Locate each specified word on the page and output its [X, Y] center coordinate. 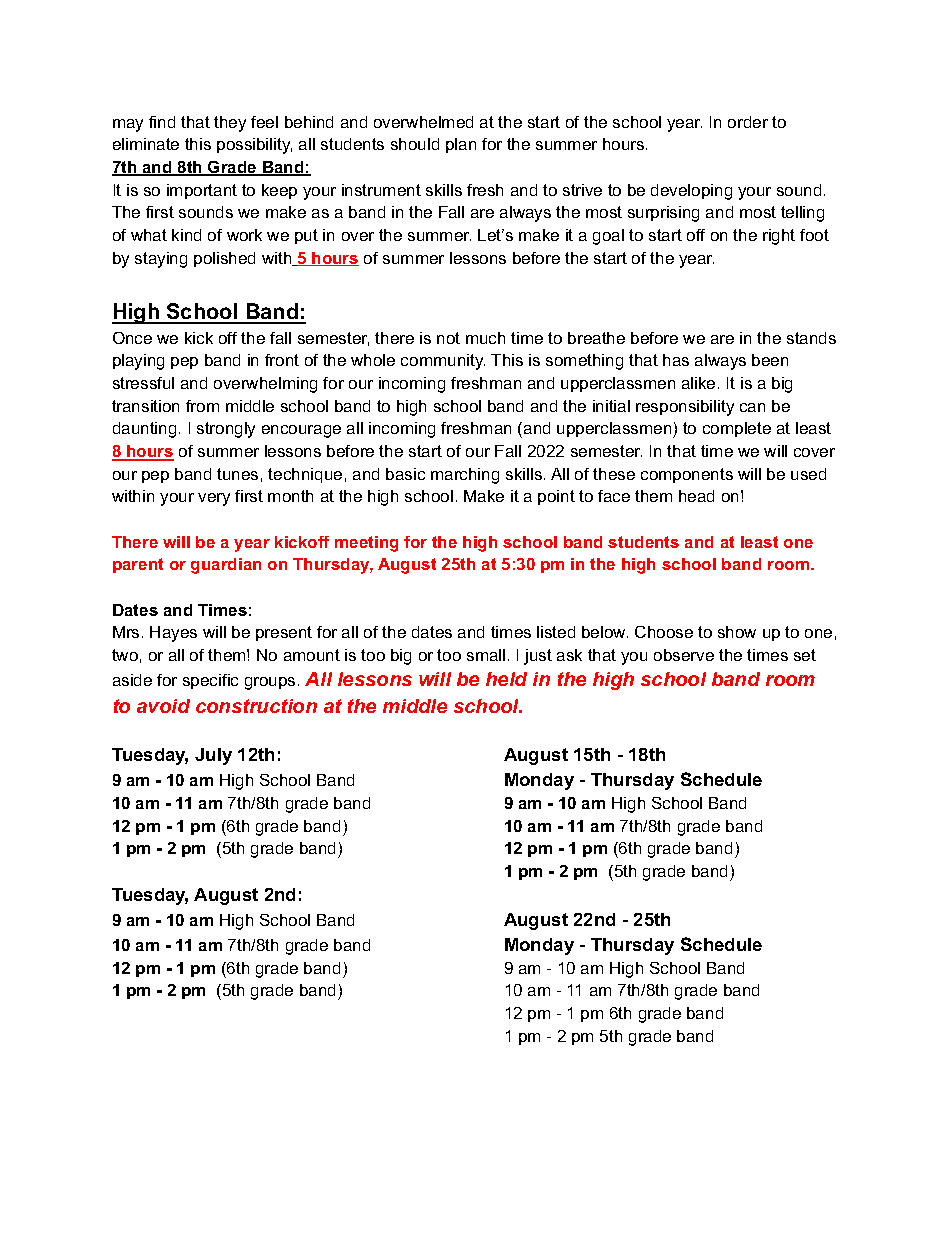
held [506, 679]
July [213, 756]
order [748, 122]
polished [224, 259]
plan [461, 145]
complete [737, 429]
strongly [226, 430]
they [230, 124]
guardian [226, 566]
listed [556, 632]
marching [465, 476]
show [737, 632]
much [485, 338]
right [779, 237]
